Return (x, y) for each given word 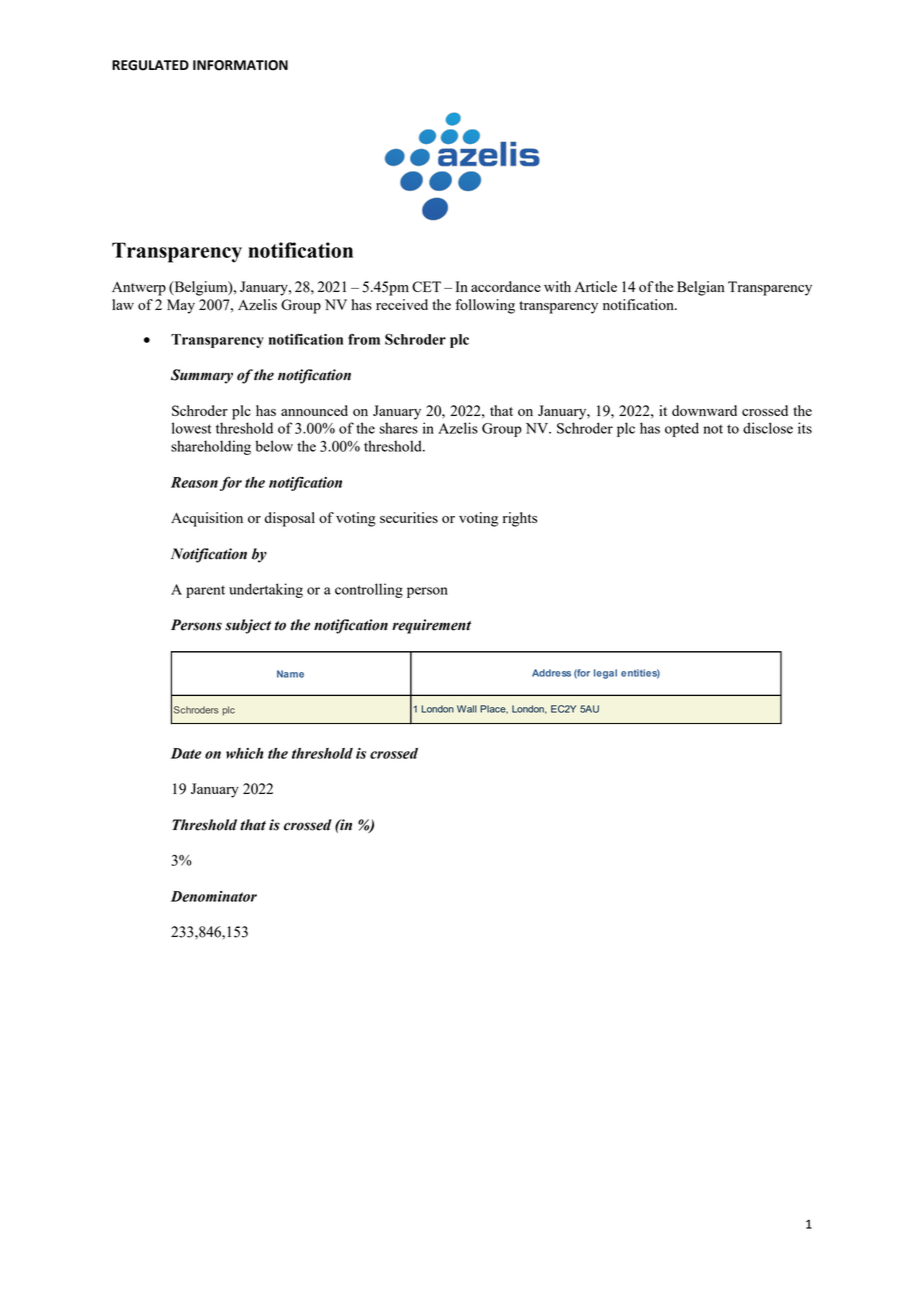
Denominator (214, 896)
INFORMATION (240, 65)
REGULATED (150, 65)
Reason (194, 482)
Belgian (701, 288)
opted (682, 429)
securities (409, 517)
